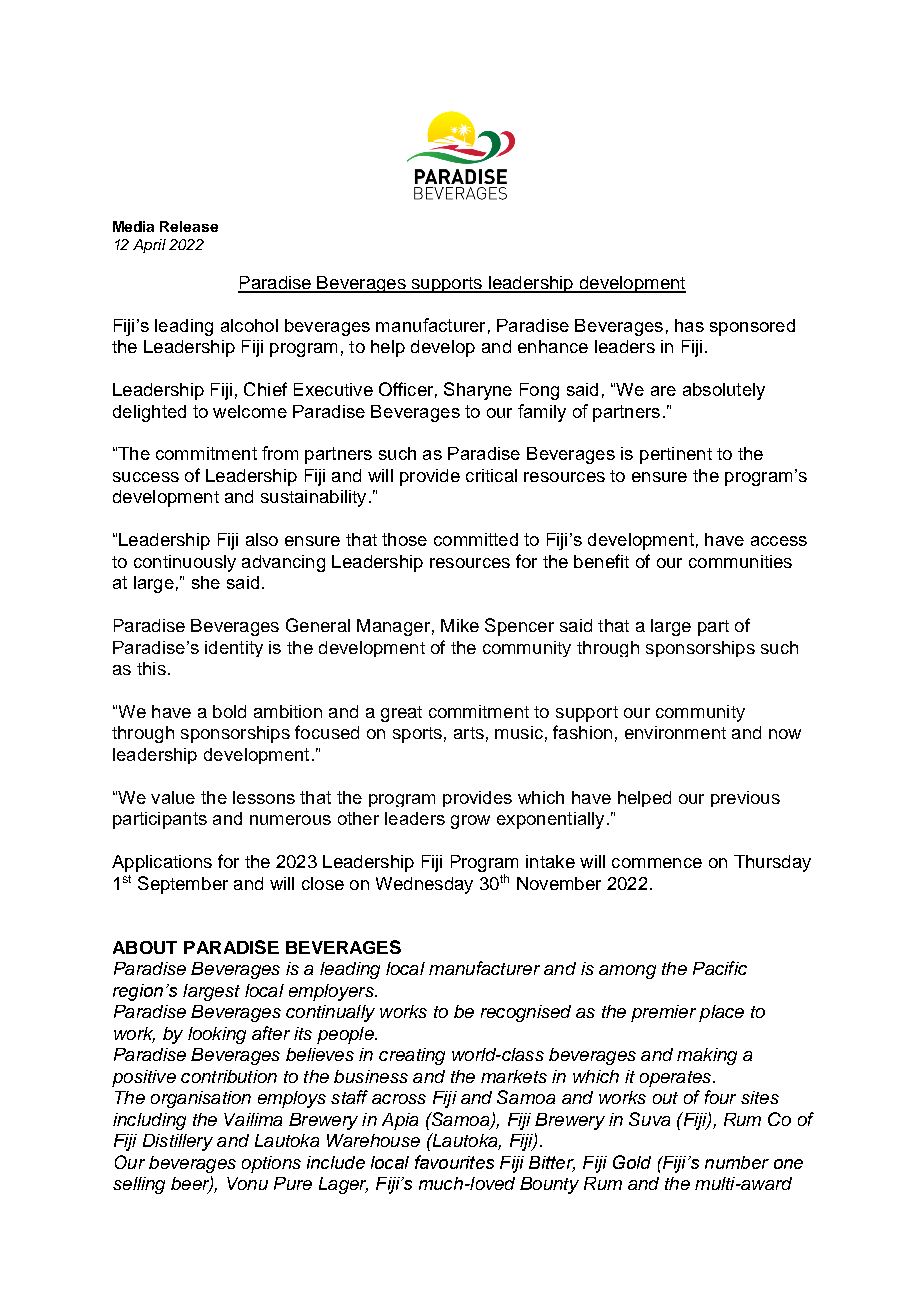 This screenshot has height=1309, width=924. What do you see at coordinates (553, 346) in the screenshot?
I see `enhance` at bounding box center [553, 346].
